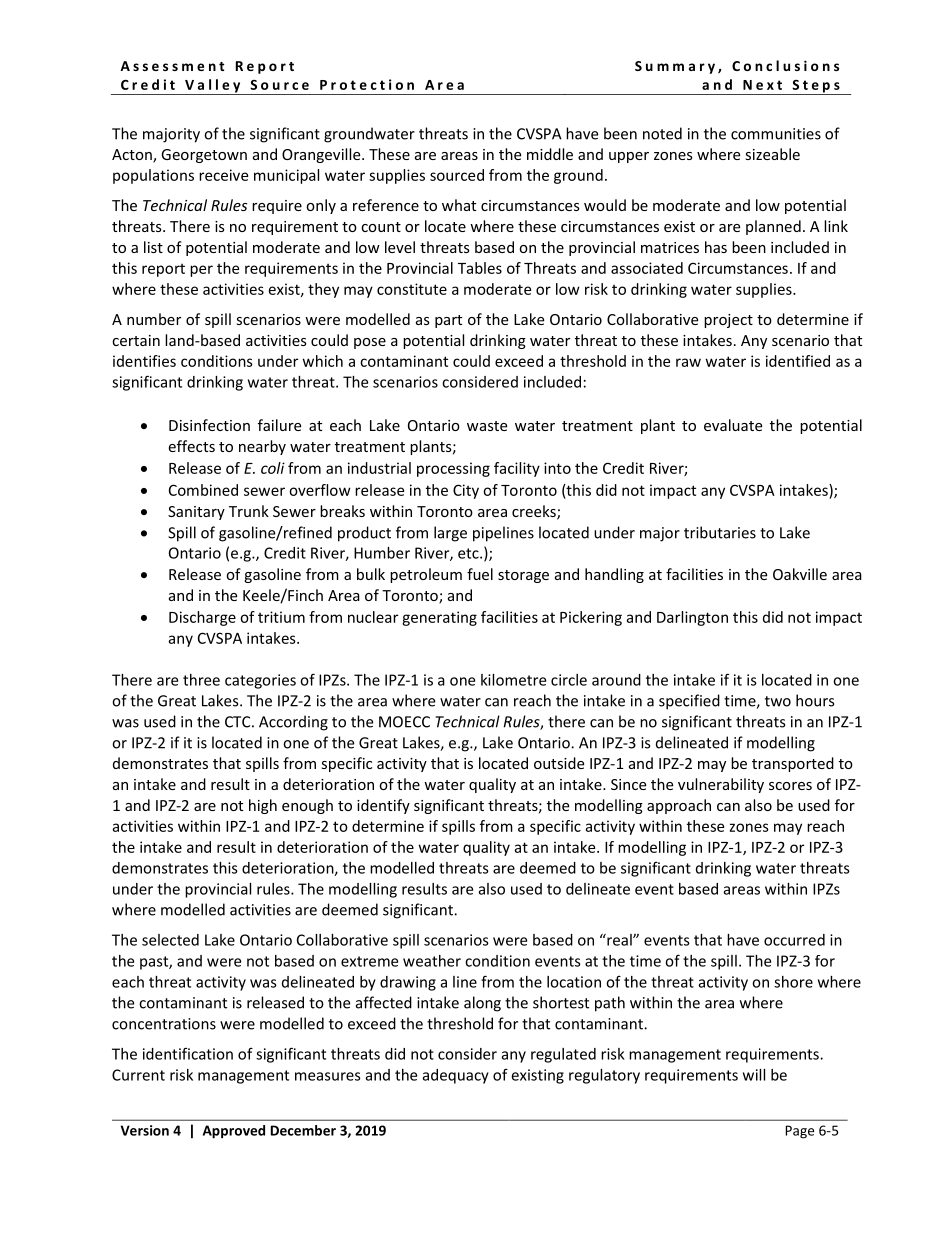 This image has width=952, height=1233. Describe the element at coordinates (263, 806) in the image. I see `high` at that location.
